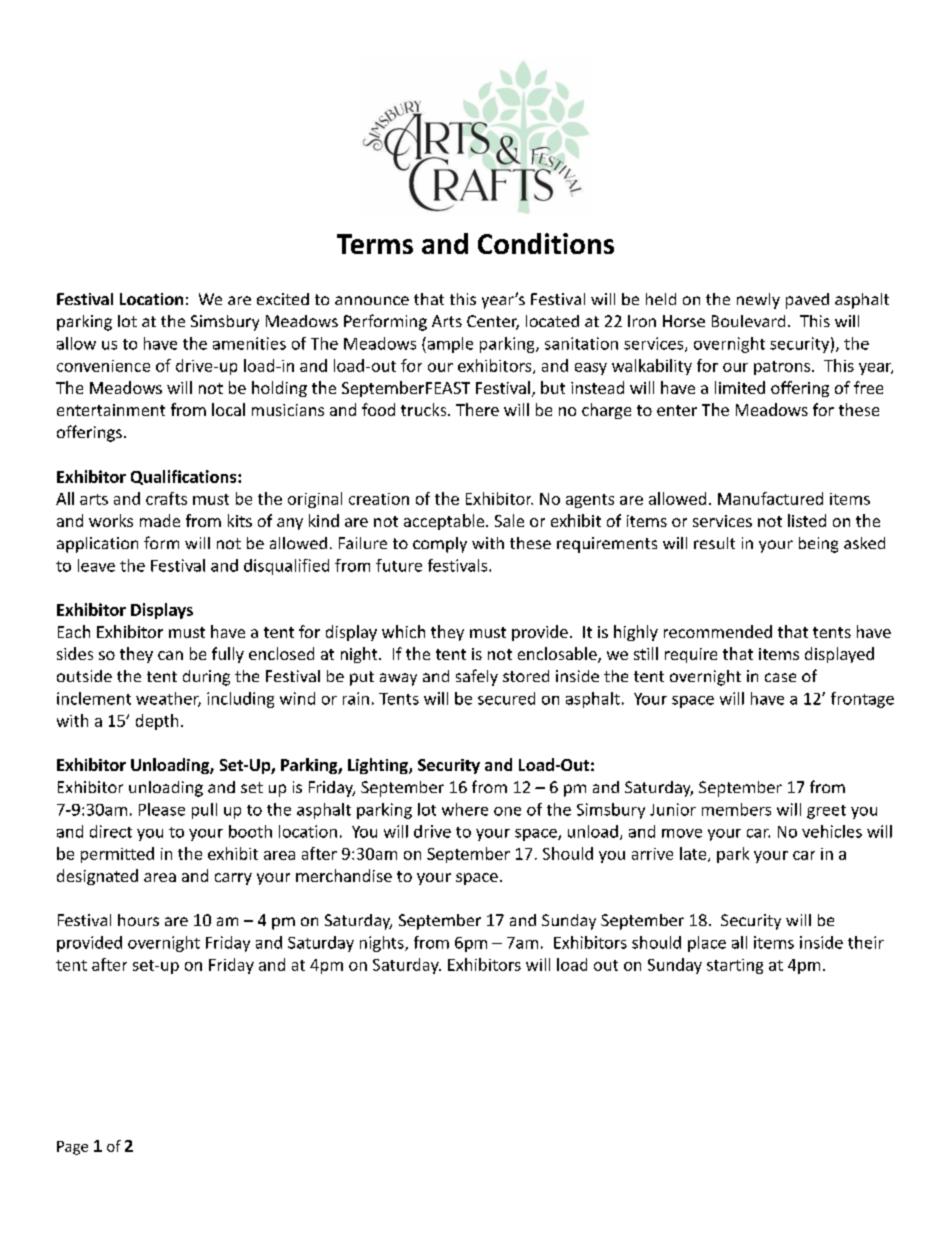 This screenshot has width=952, height=1233. What do you see at coordinates (707, 944) in the screenshot?
I see `place` at bounding box center [707, 944].
